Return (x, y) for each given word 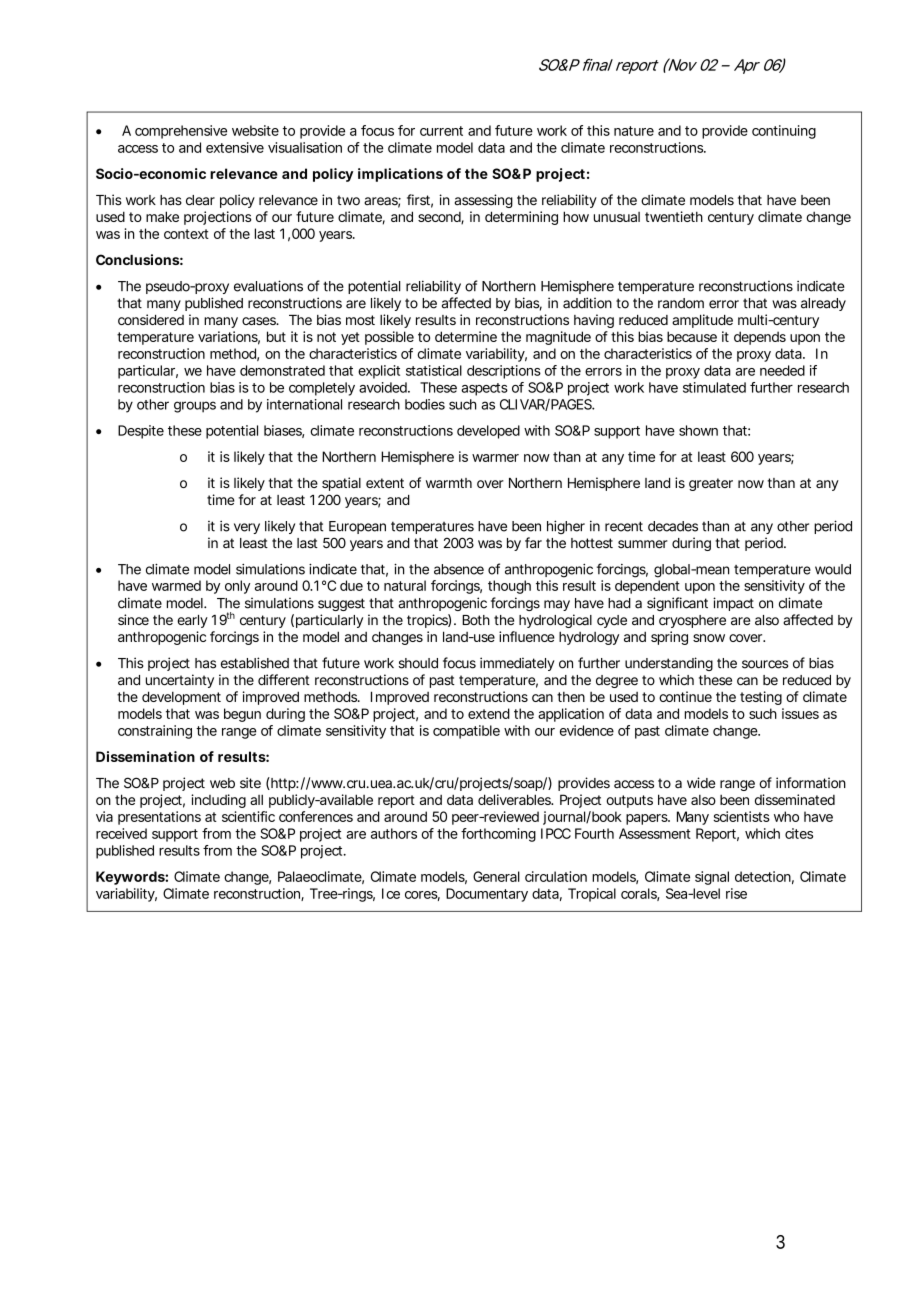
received (121, 833)
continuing (784, 132)
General (496, 876)
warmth (449, 483)
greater (711, 484)
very (247, 528)
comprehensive (181, 132)
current (441, 131)
